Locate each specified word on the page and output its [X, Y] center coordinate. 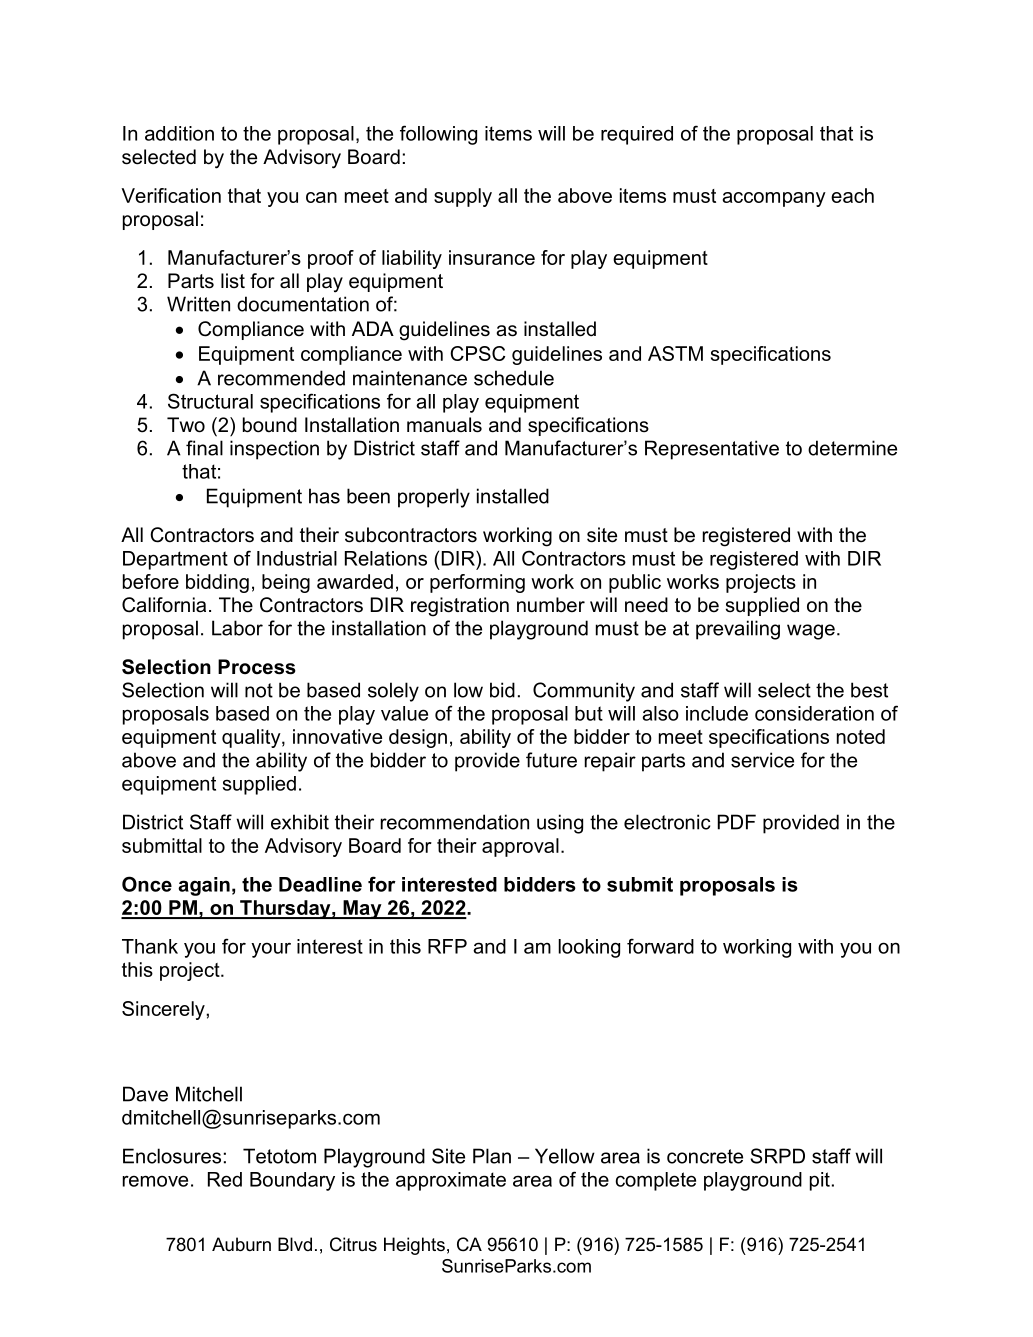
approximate [451, 1181]
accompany [774, 199]
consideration [814, 713]
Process [257, 667]
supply [463, 197]
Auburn [241, 1244]
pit [820, 1181]
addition [179, 133]
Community [584, 692]
